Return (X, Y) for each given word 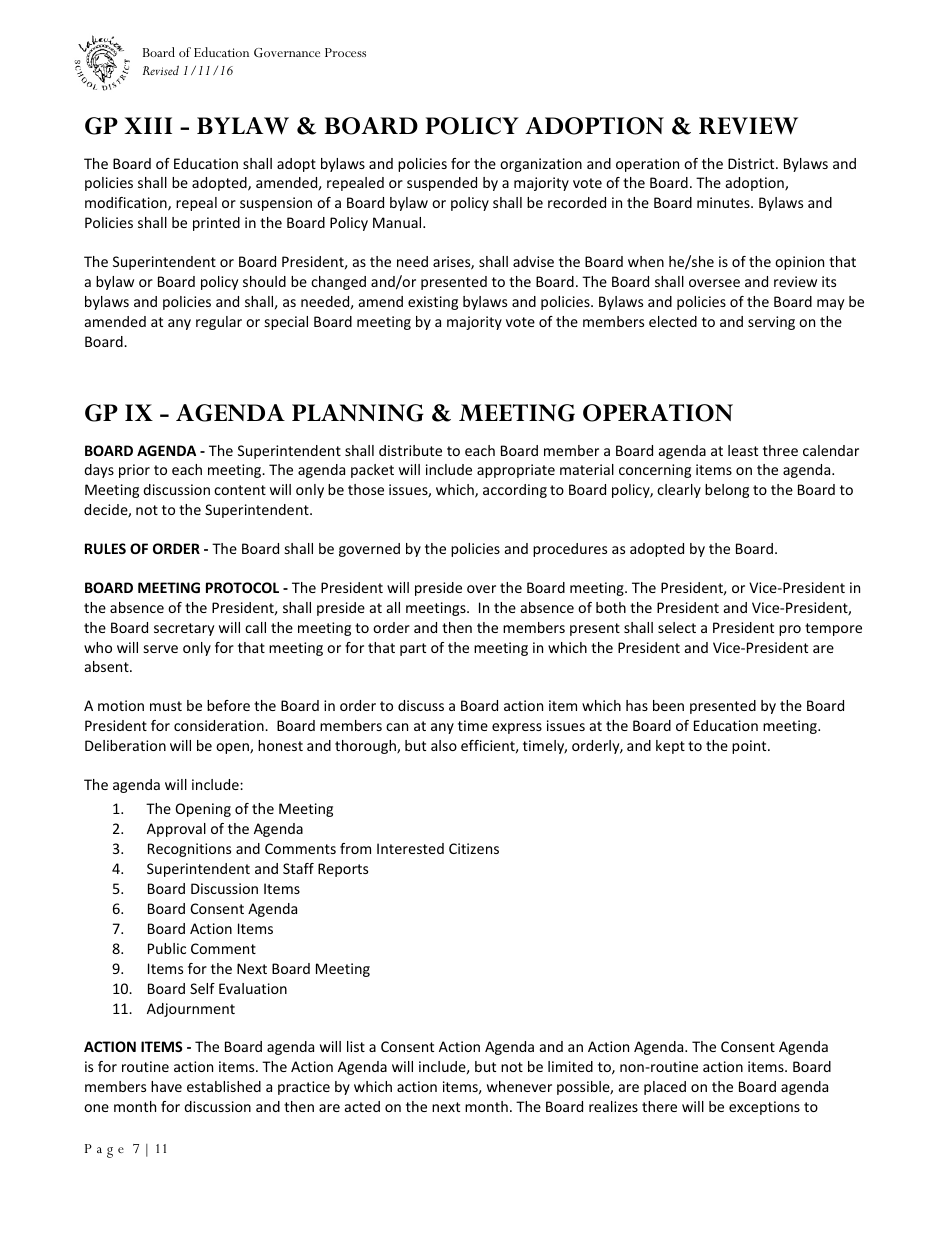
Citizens (474, 848)
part (413, 649)
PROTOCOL (242, 587)
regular (219, 323)
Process (345, 52)
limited (570, 1066)
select (677, 627)
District (752, 163)
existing (433, 303)
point (750, 747)
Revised (161, 70)
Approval (176, 830)
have (166, 1086)
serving (771, 323)
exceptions (764, 1108)
